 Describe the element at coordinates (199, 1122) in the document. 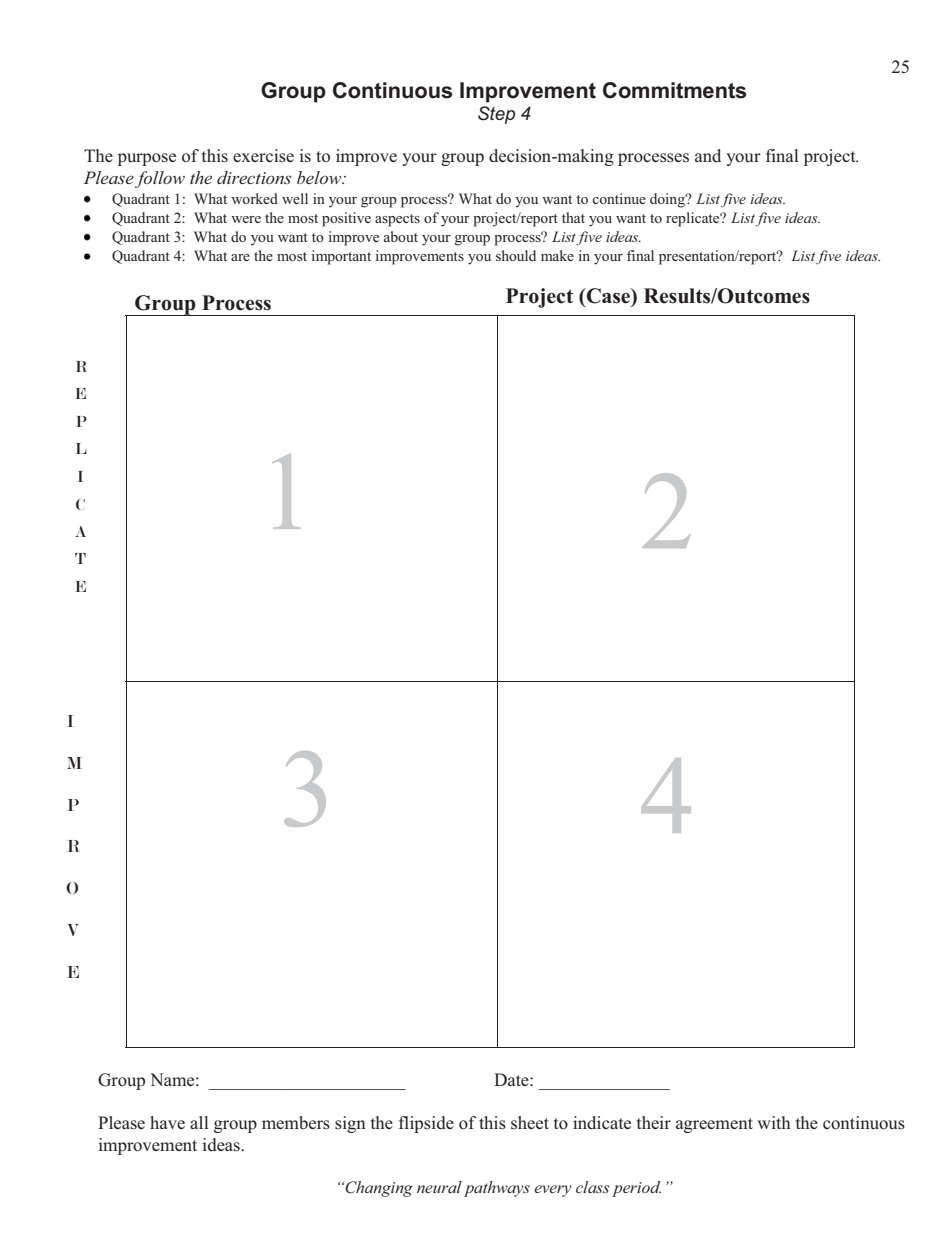

I see `all` at that location.
